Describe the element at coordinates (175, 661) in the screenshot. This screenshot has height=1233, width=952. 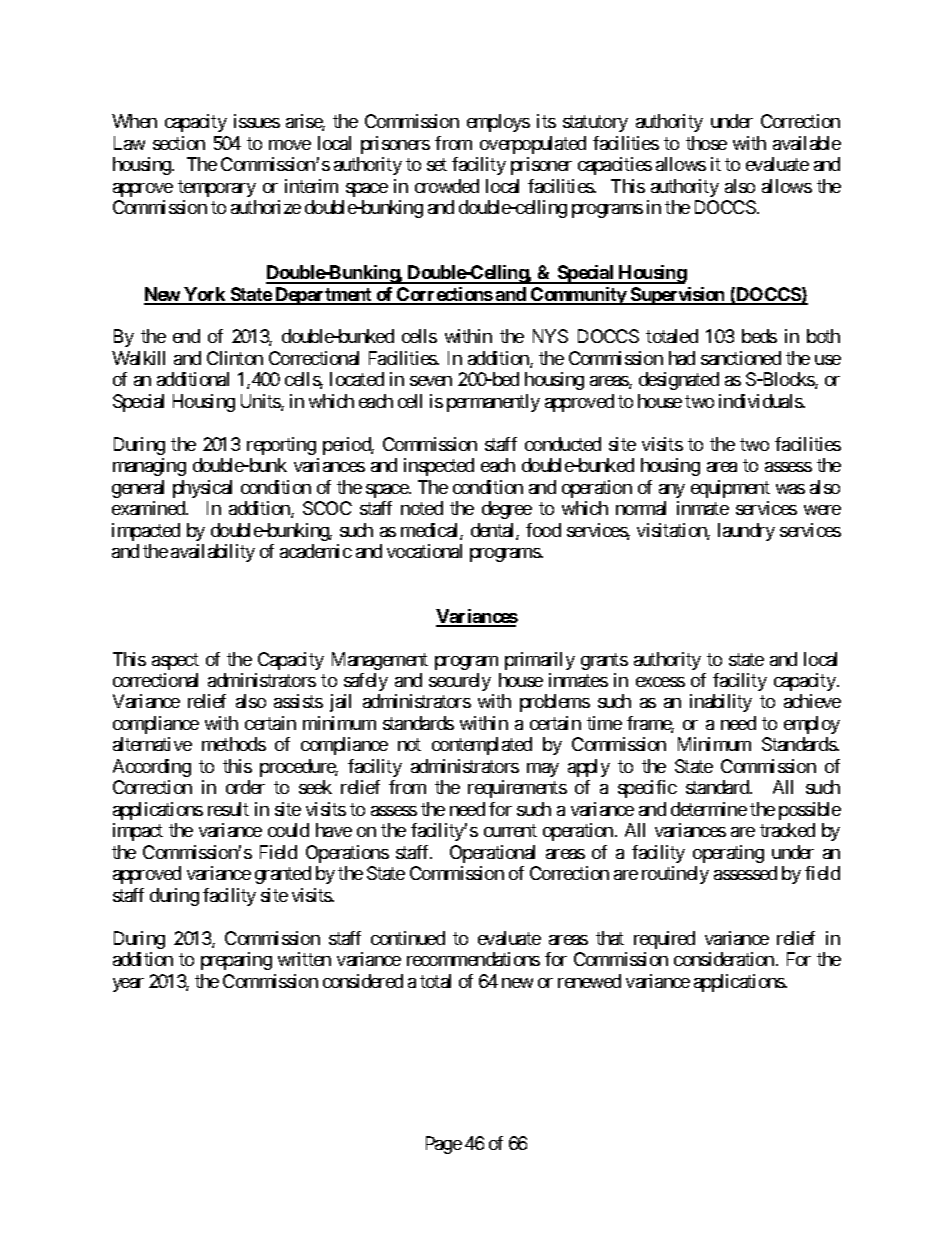
I see `aspect` at that location.
